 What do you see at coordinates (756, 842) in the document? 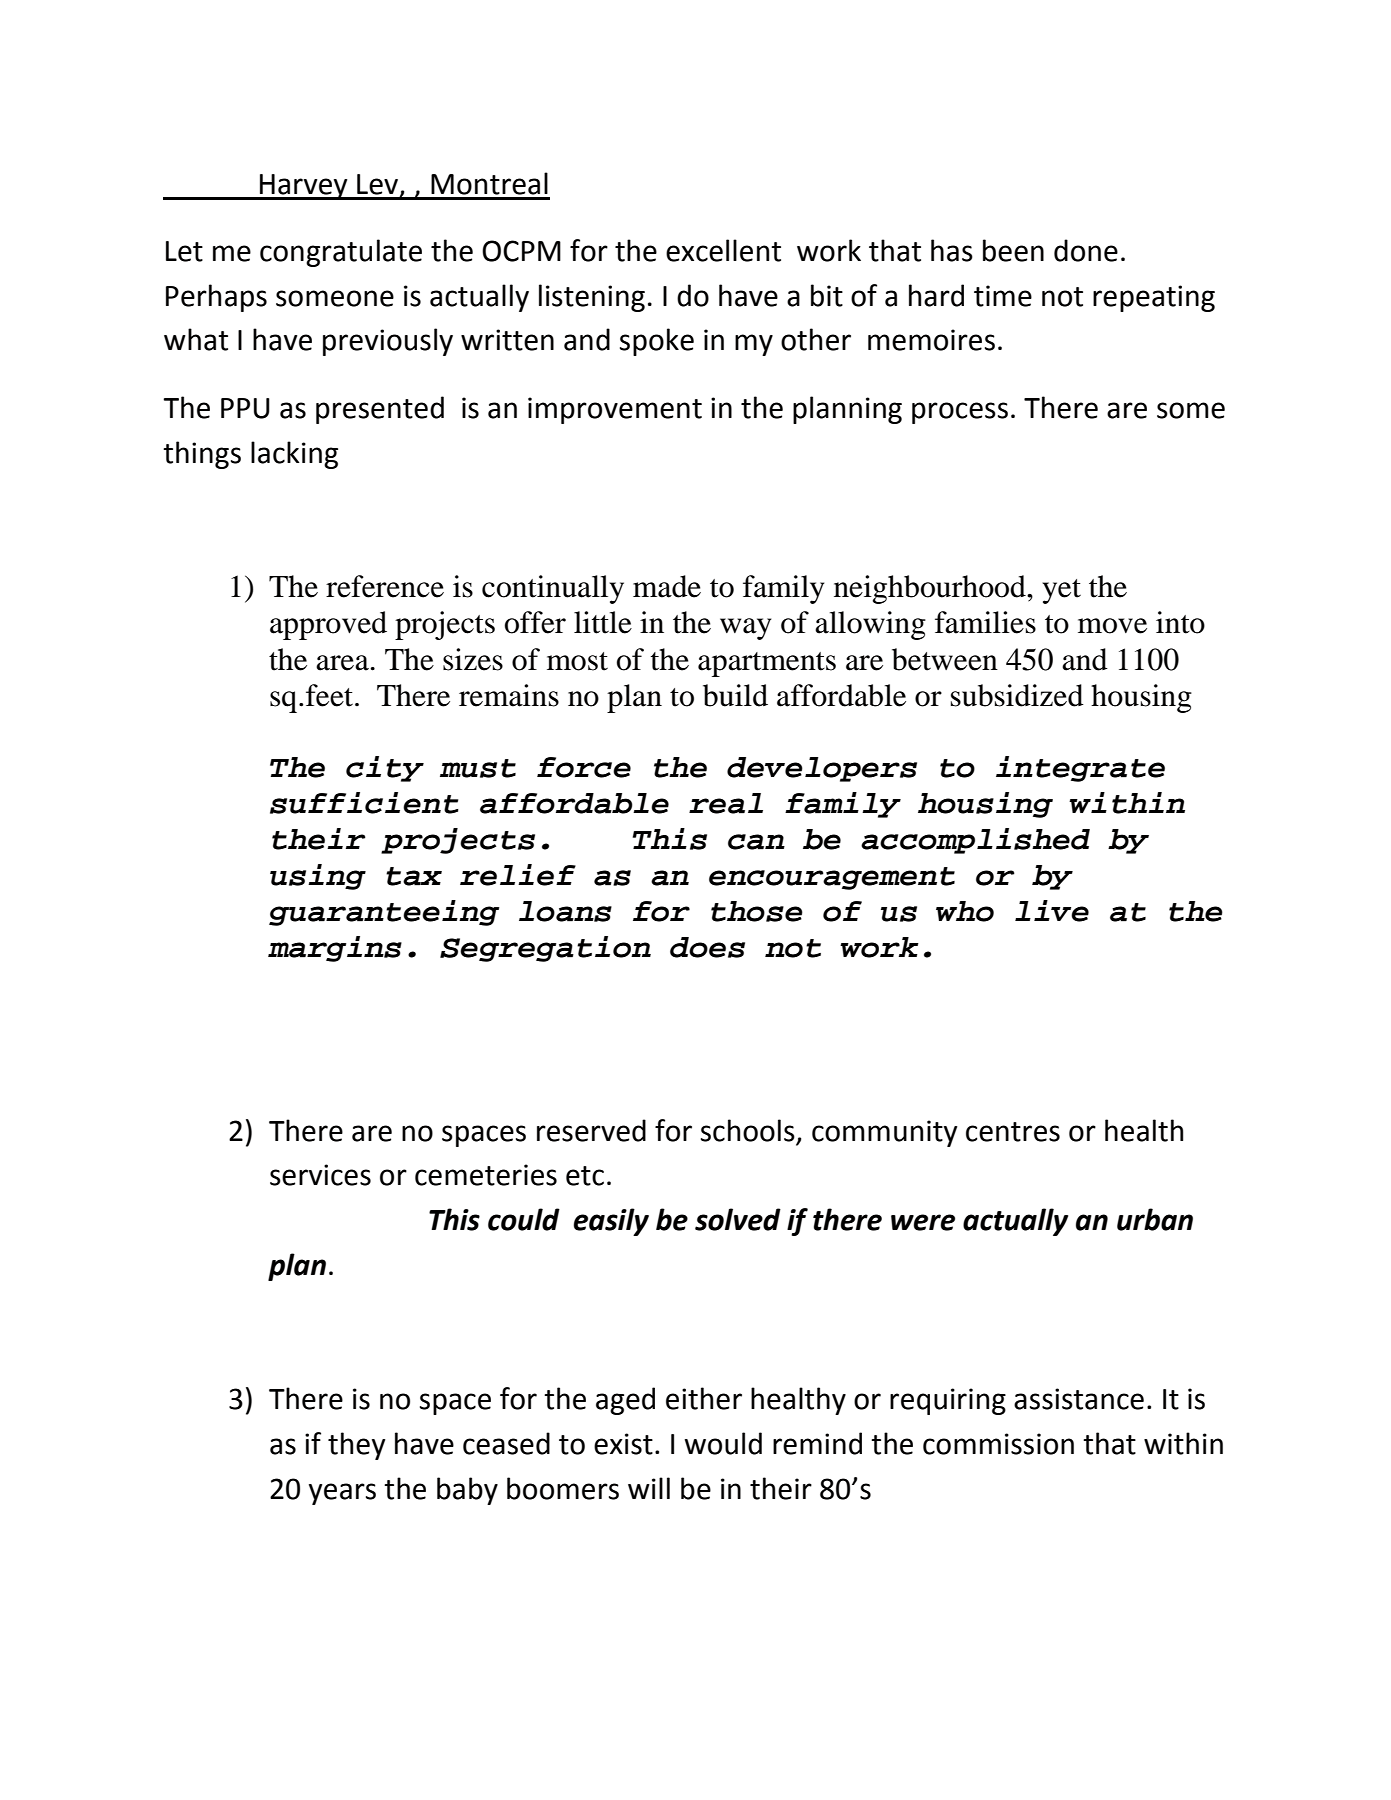
I see `can` at bounding box center [756, 842].
